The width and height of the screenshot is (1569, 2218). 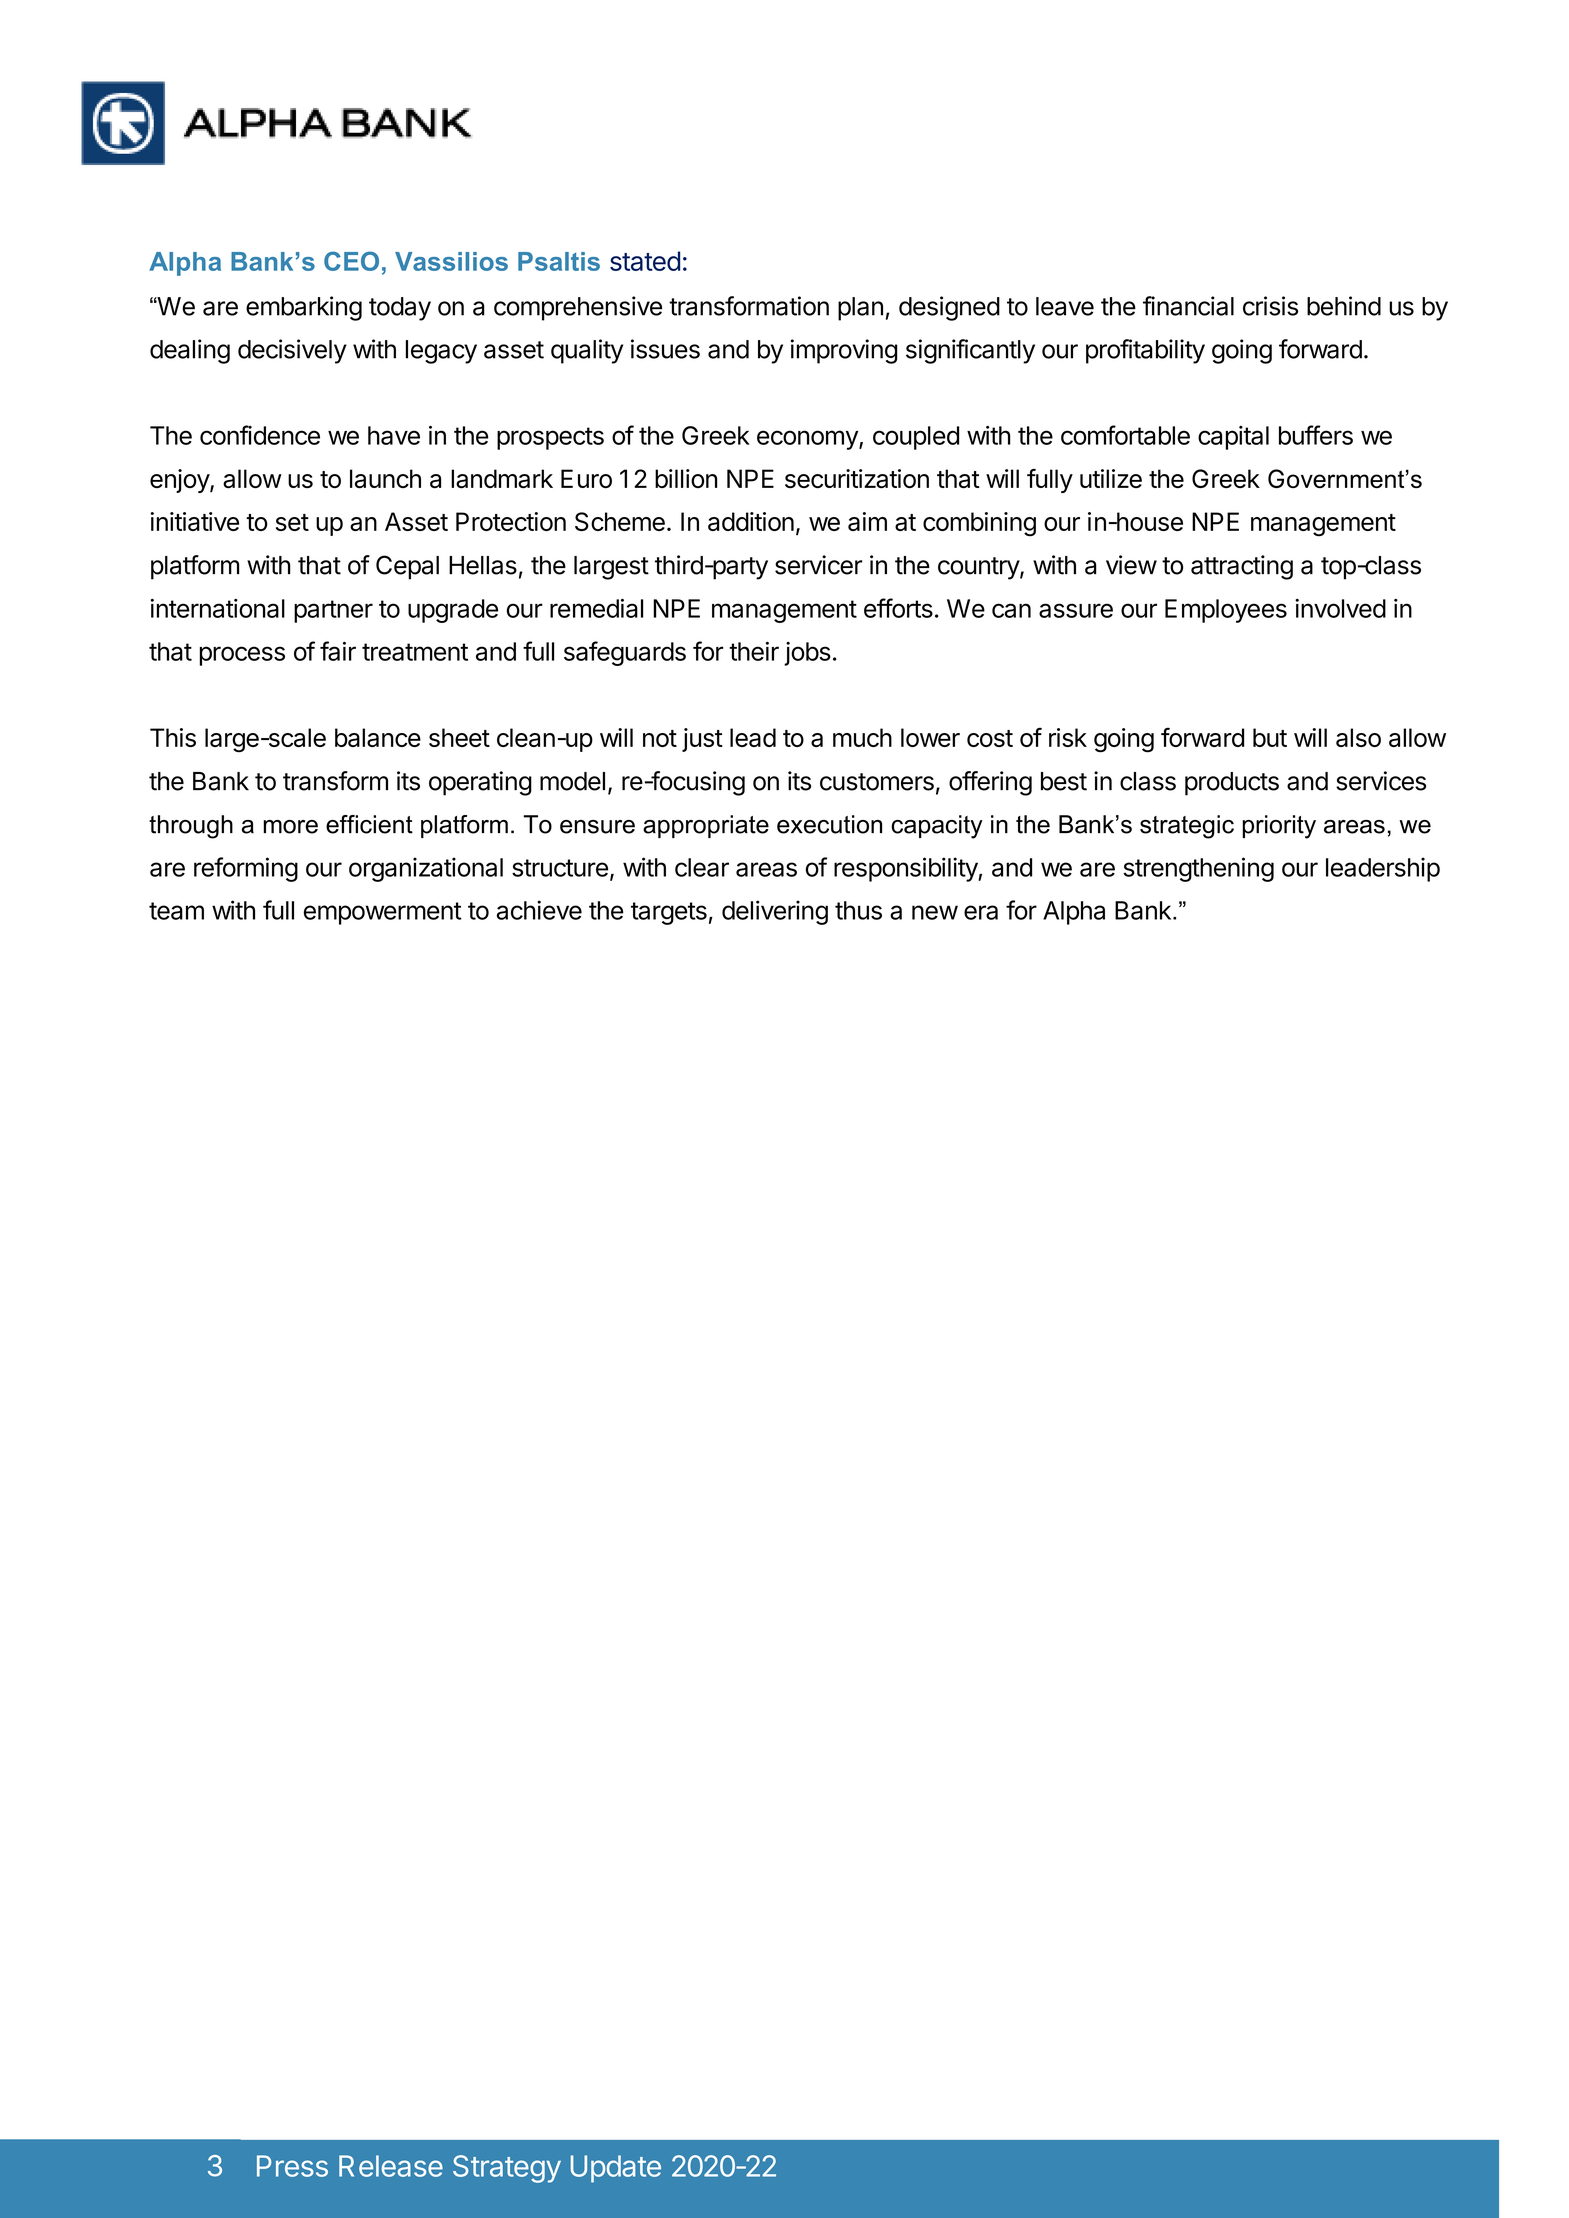 What do you see at coordinates (383, 913) in the screenshot?
I see `empowerment` at bounding box center [383, 913].
